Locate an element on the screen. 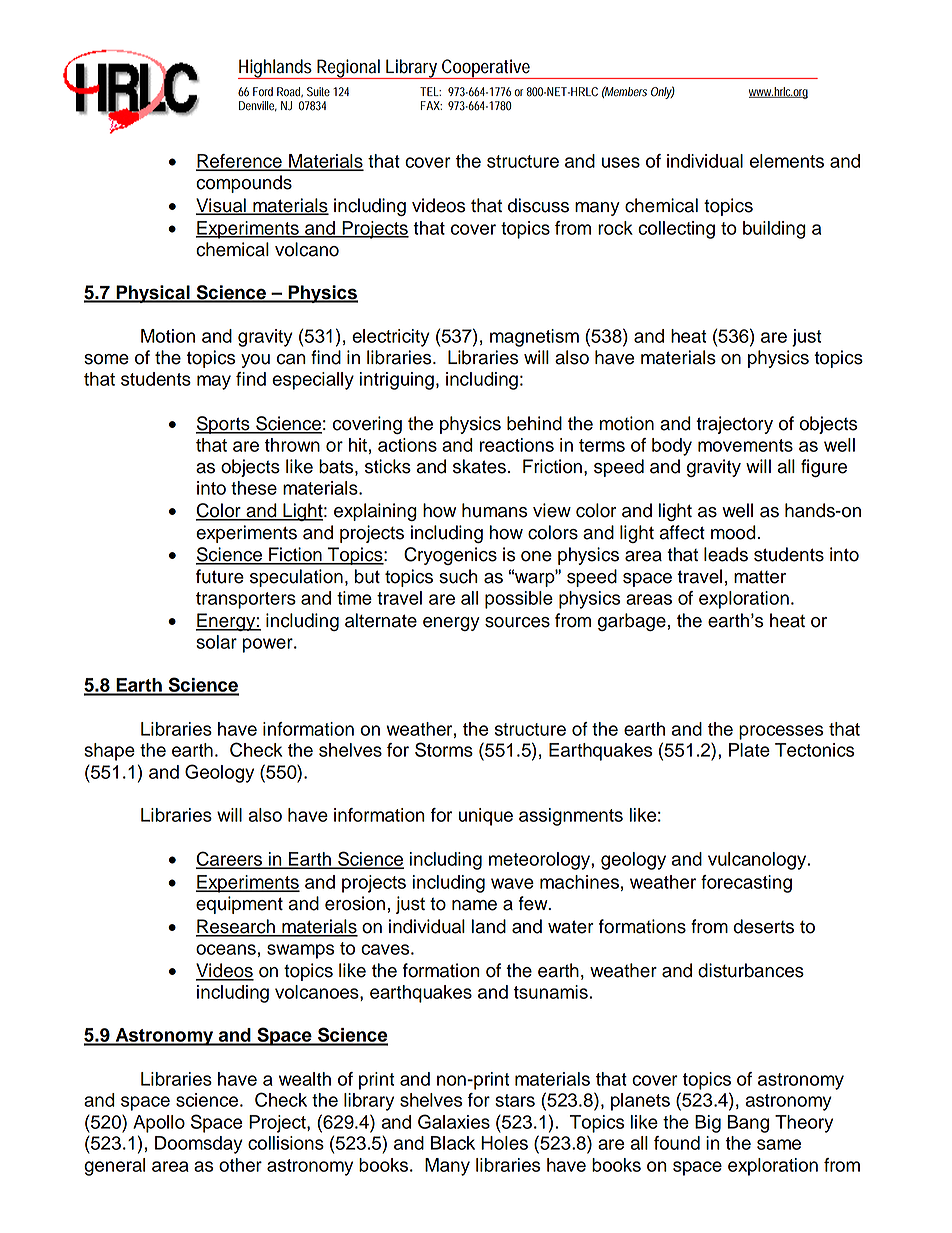  elements is located at coordinates (787, 161).
